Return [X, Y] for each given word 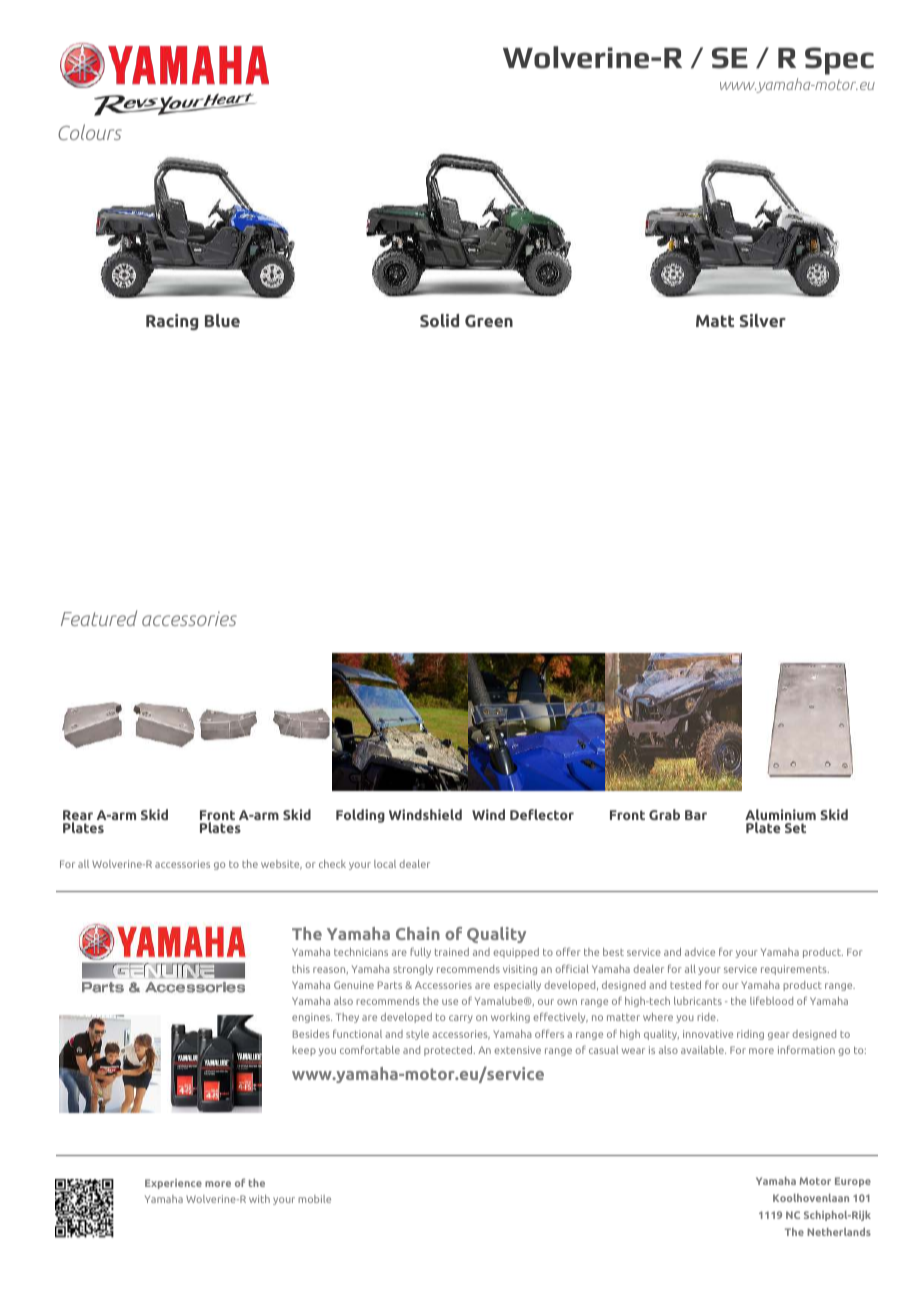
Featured [99, 618]
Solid [439, 320]
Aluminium [780, 816]
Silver [763, 320]
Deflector [542, 814]
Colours [90, 132]
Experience [173, 1184]
